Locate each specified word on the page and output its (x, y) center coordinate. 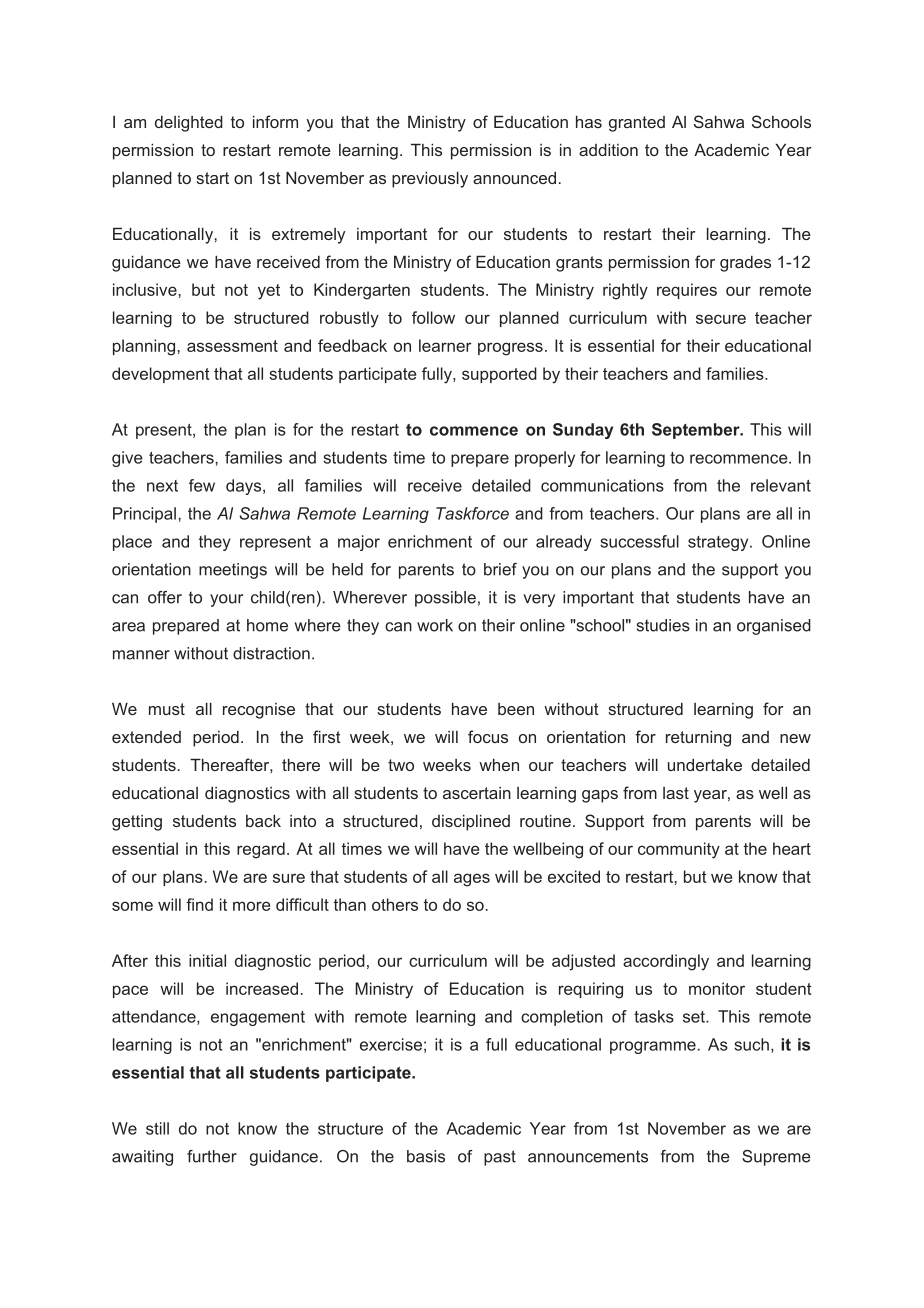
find (199, 904)
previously (430, 179)
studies (663, 625)
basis (426, 1156)
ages (472, 880)
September (697, 431)
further (212, 1156)
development (161, 375)
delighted (189, 123)
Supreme (776, 1158)
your (226, 600)
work (435, 625)
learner (445, 345)
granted (637, 124)
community (679, 850)
